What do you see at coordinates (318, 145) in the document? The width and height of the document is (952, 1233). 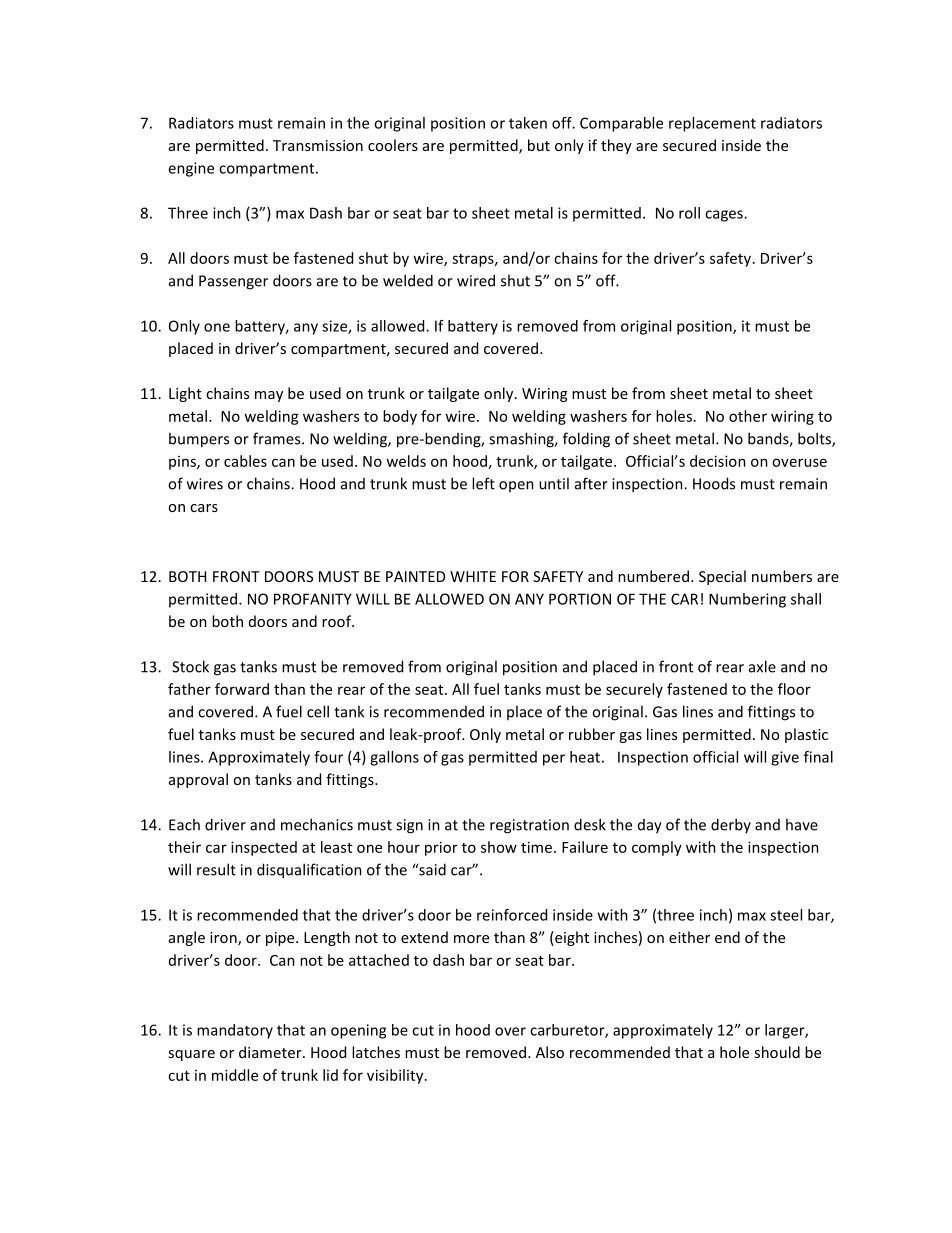 I see `Transmission` at bounding box center [318, 145].
